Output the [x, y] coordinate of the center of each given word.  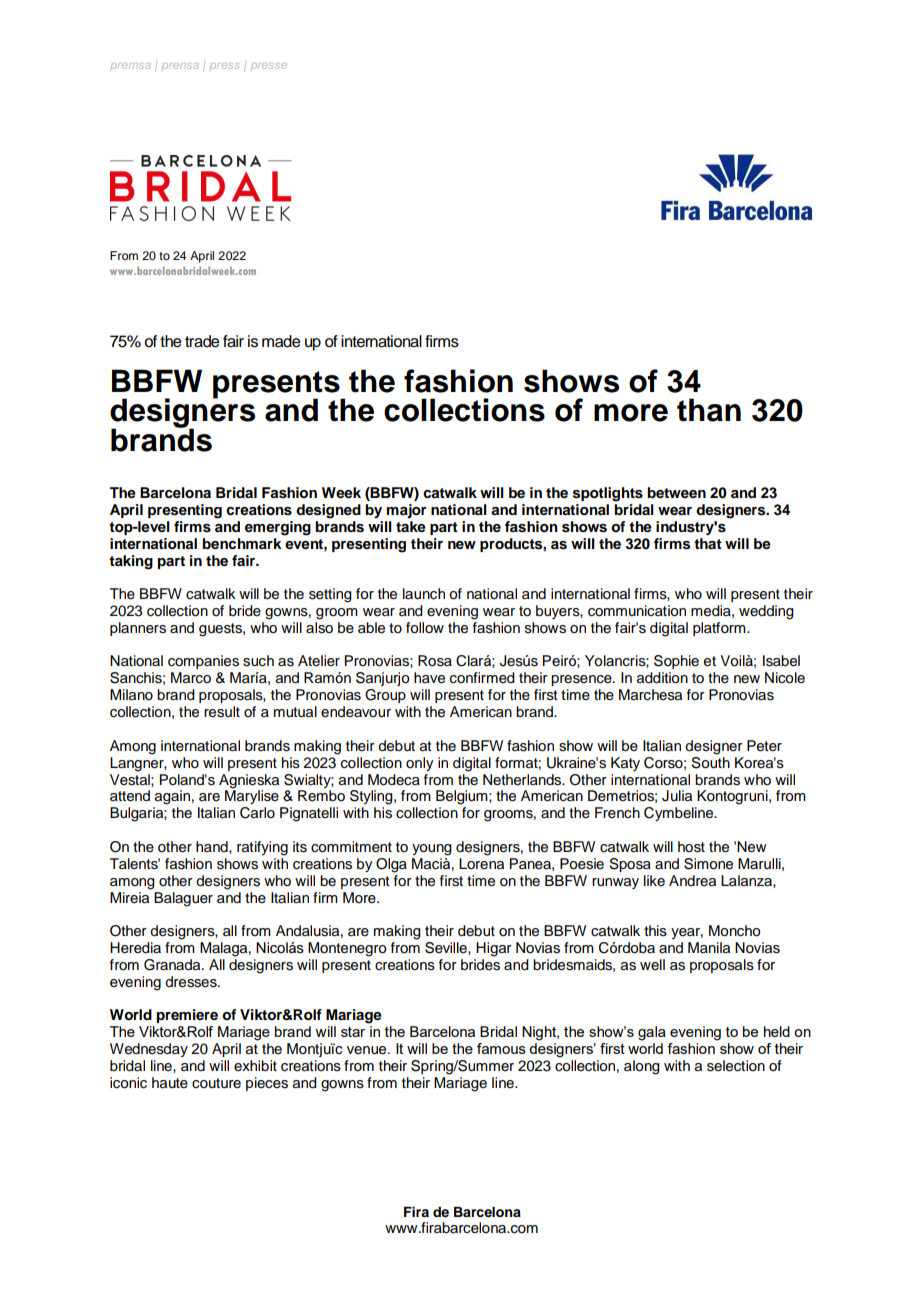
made [281, 341]
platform [720, 629]
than [709, 410]
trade [202, 341]
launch [424, 594]
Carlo [257, 813]
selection [736, 1066]
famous [501, 1048]
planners [138, 629]
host [691, 847]
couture [216, 1083]
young [432, 850]
